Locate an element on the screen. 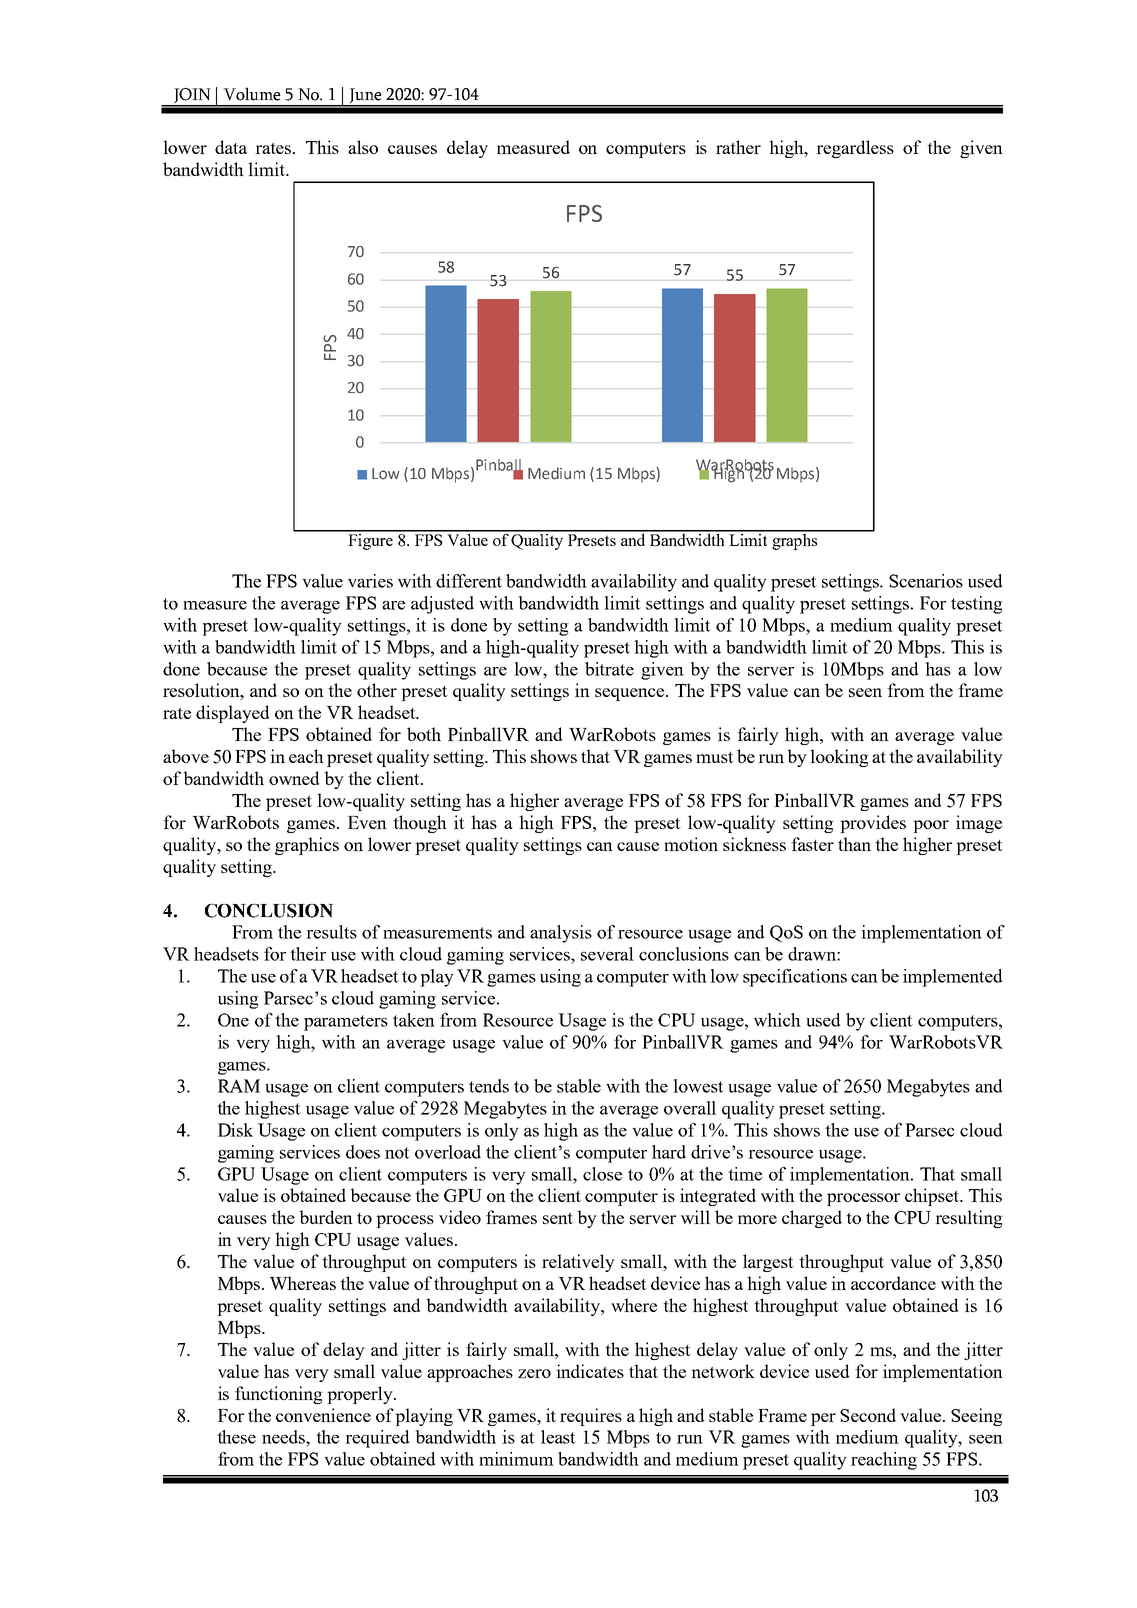 The image size is (1137, 1608). data is located at coordinates (231, 147).
